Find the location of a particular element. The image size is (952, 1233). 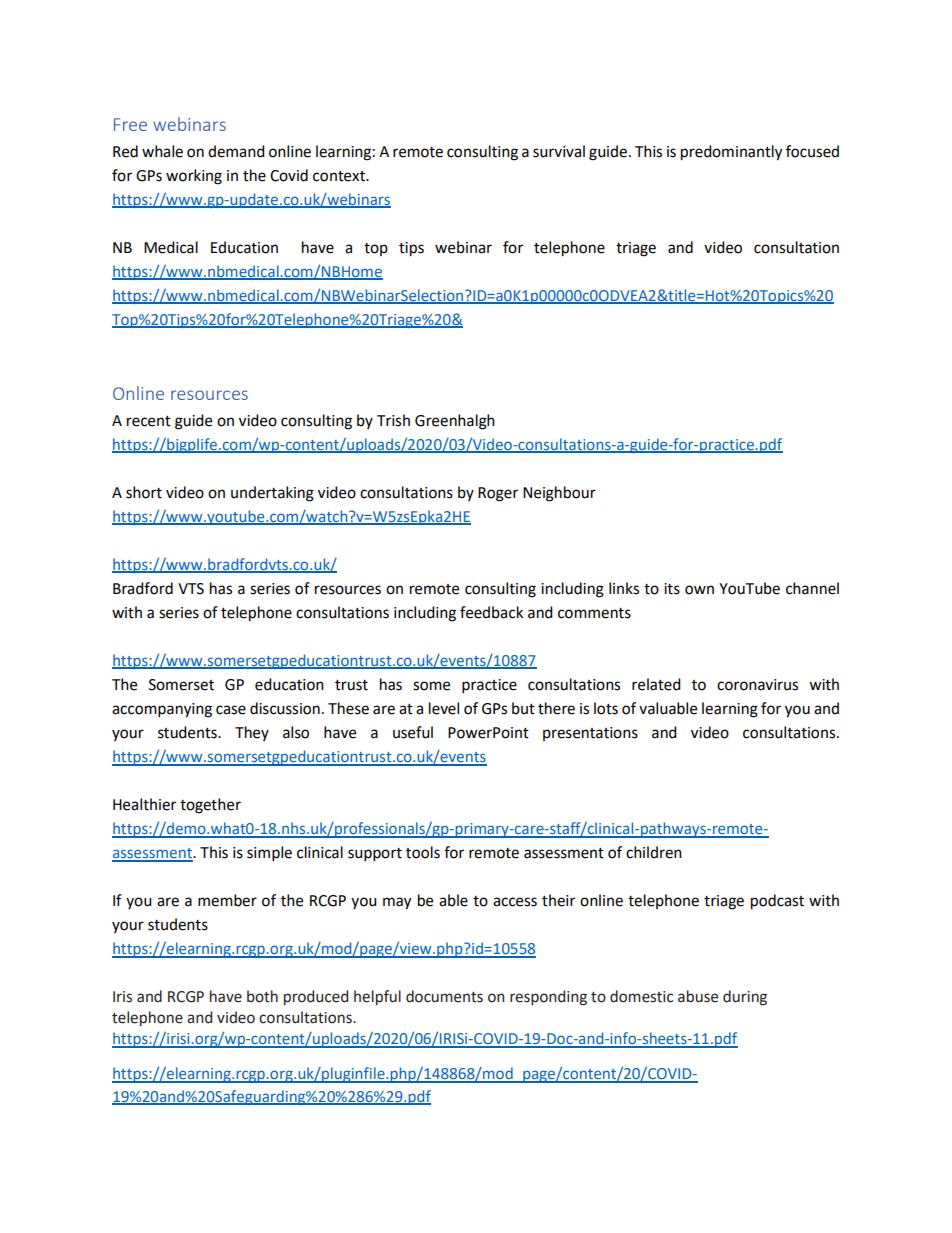

undertaking is located at coordinates (272, 494).
